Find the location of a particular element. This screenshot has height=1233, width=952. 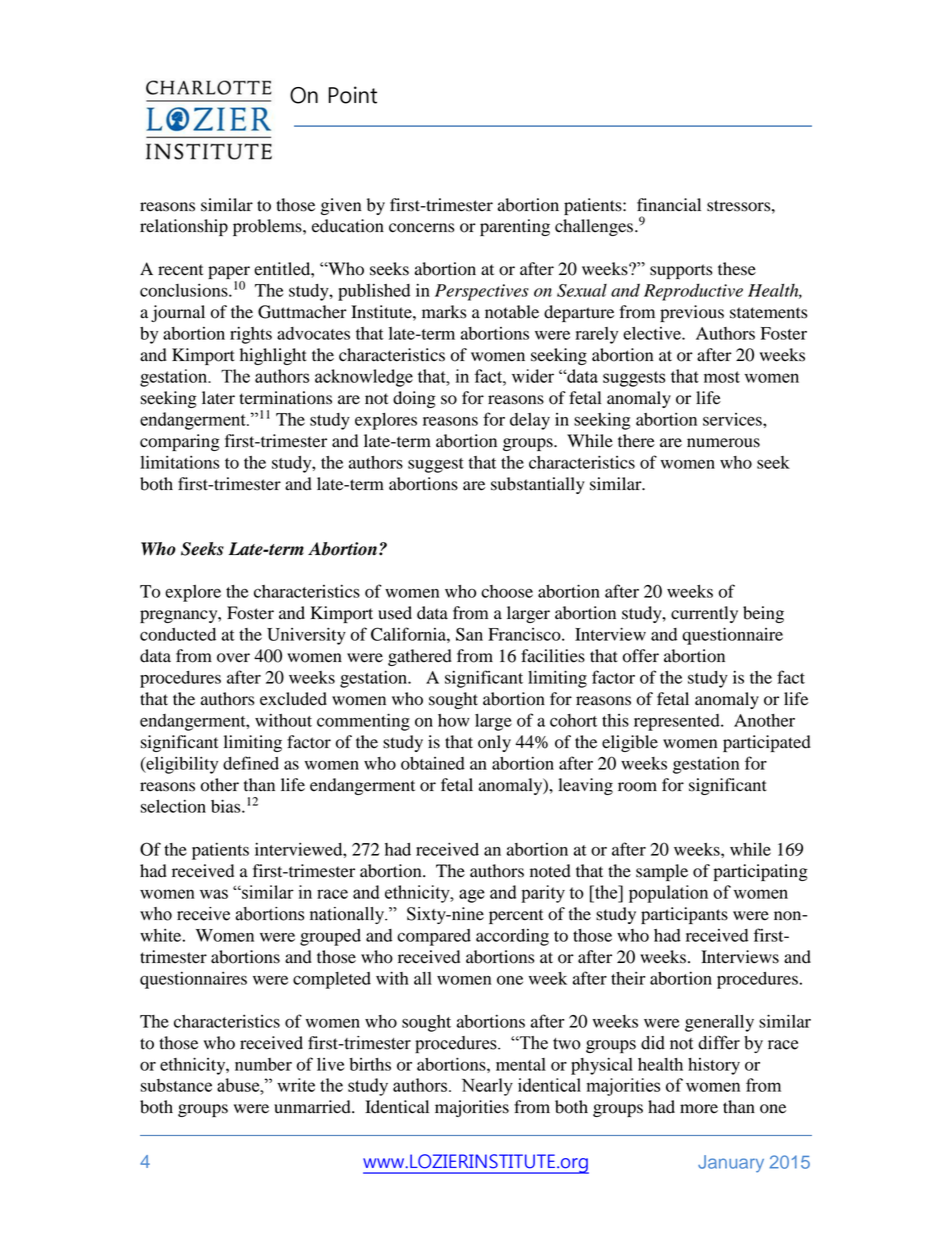

financial is located at coordinates (669, 204).
